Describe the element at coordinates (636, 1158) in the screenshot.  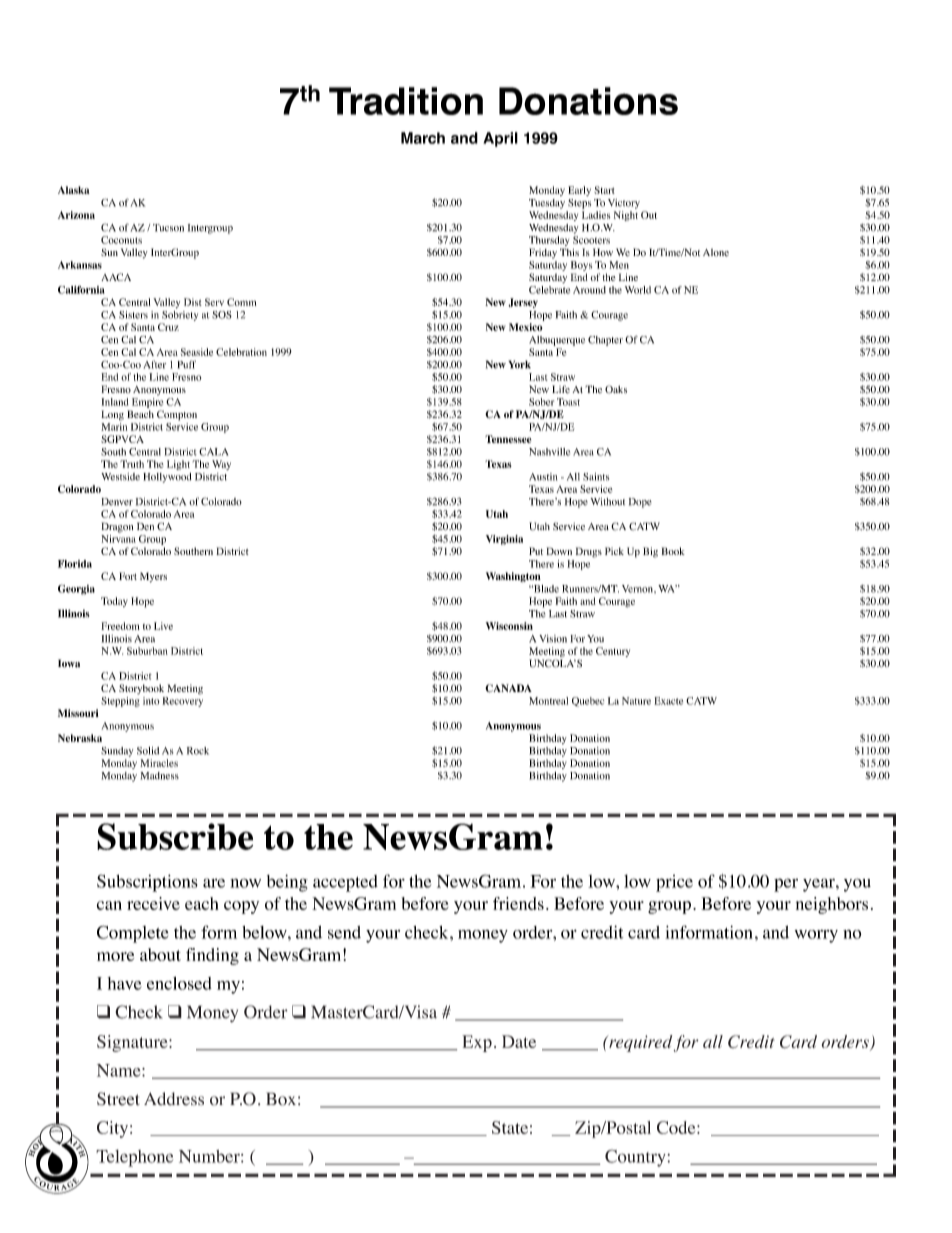
I see `Country` at that location.
